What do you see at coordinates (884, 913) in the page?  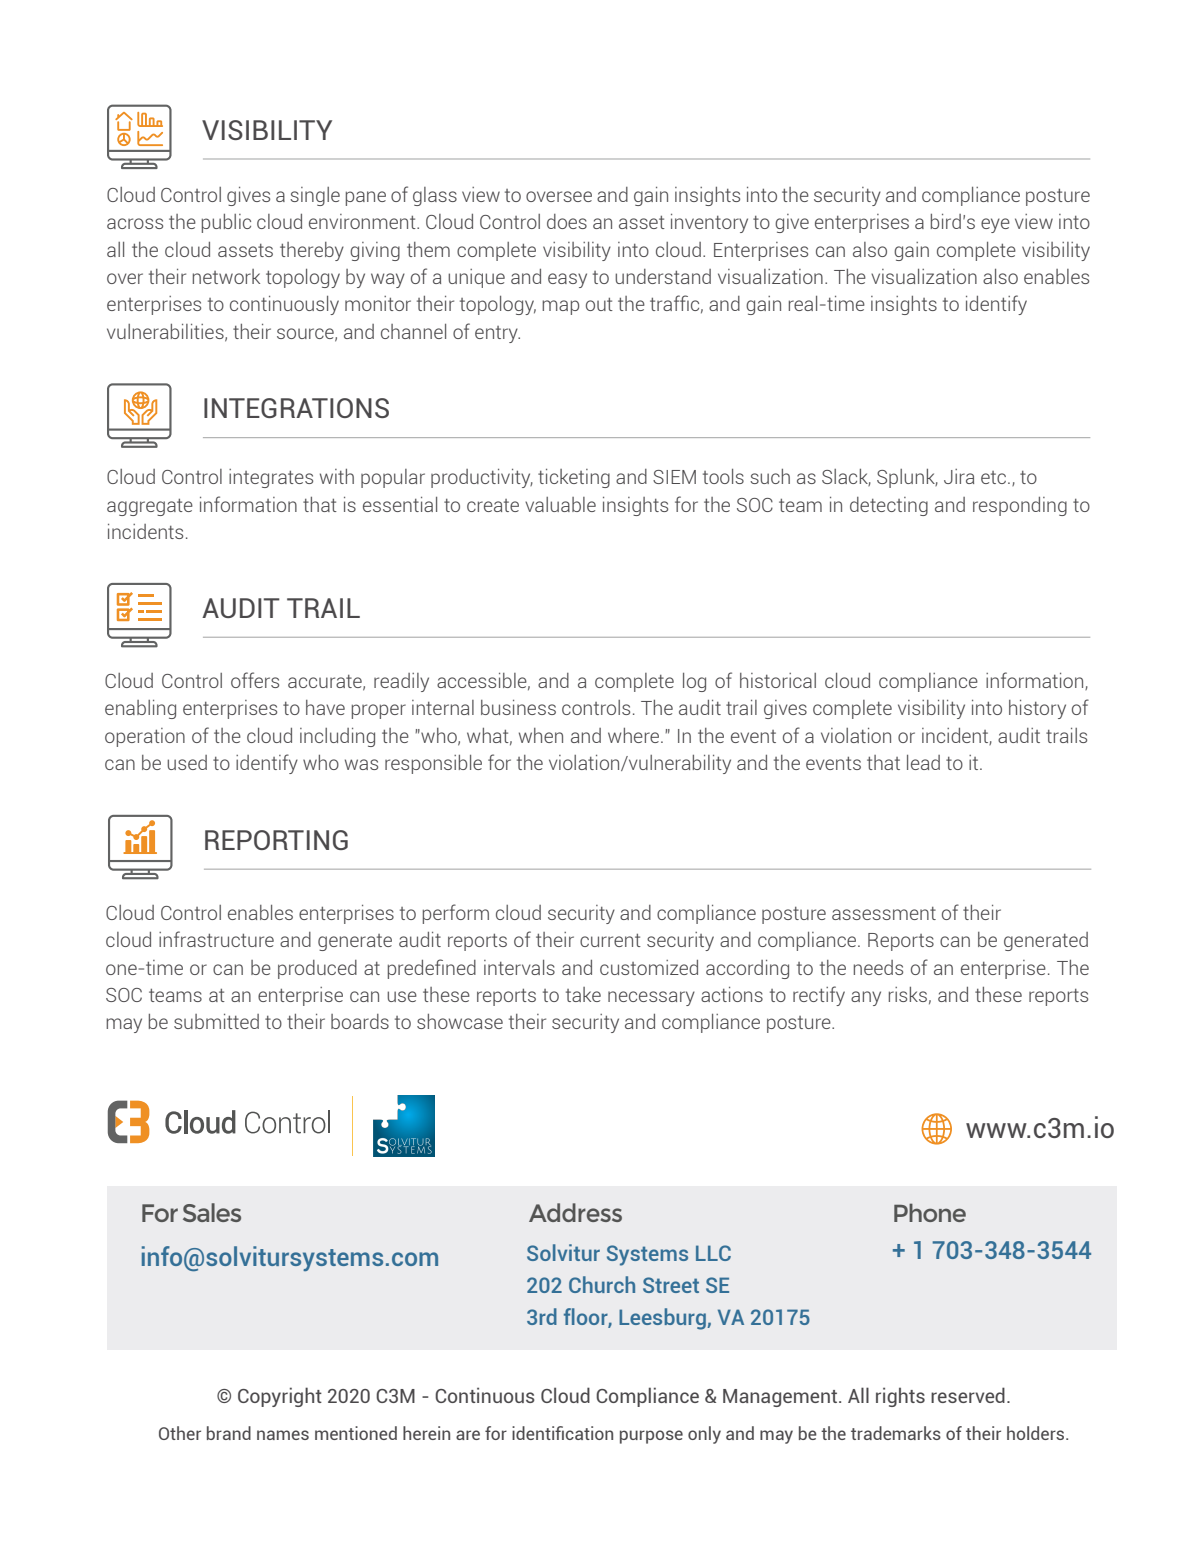 I see `assessment` at bounding box center [884, 913].
